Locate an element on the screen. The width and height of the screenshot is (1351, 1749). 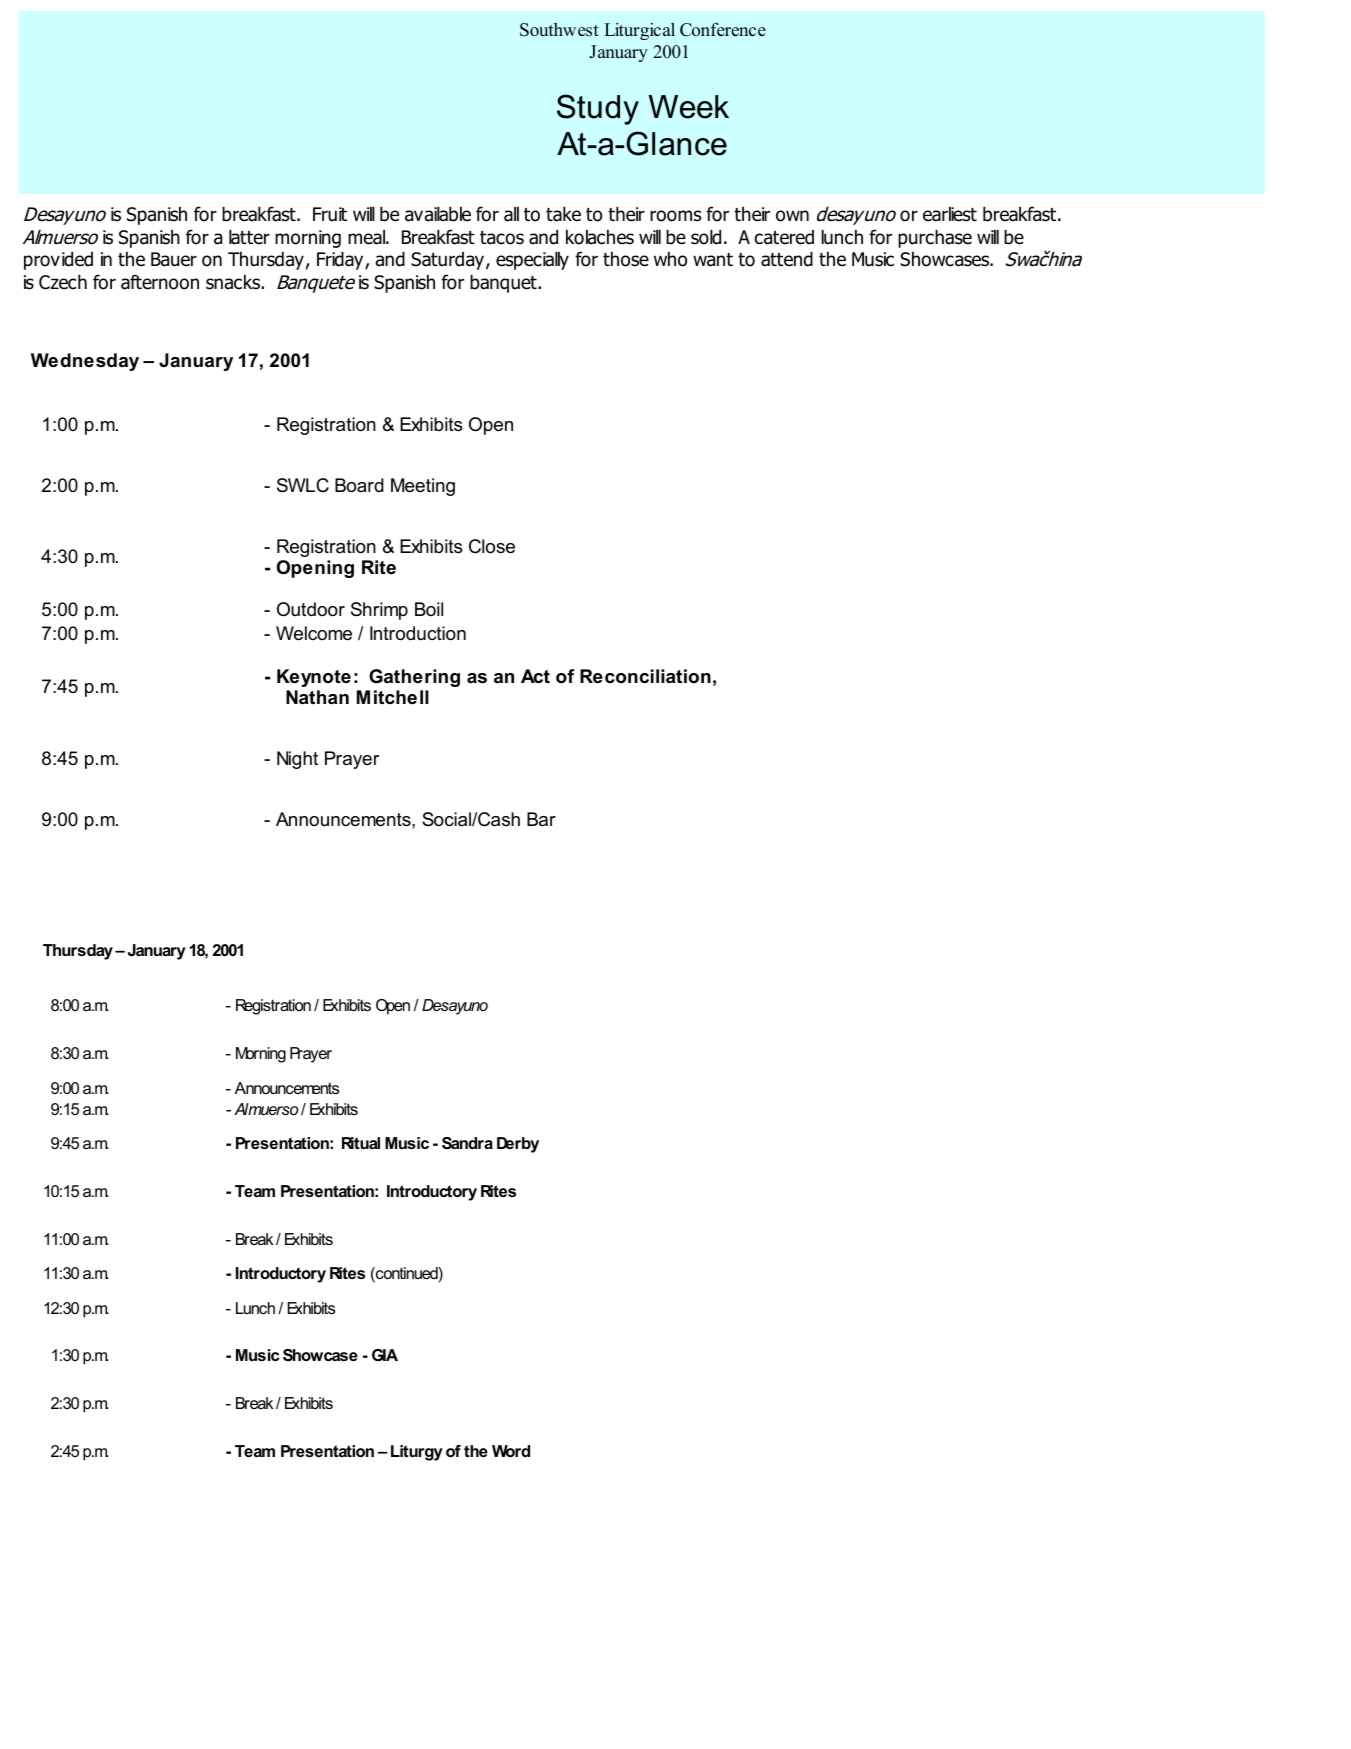
Word is located at coordinates (511, 1451).
